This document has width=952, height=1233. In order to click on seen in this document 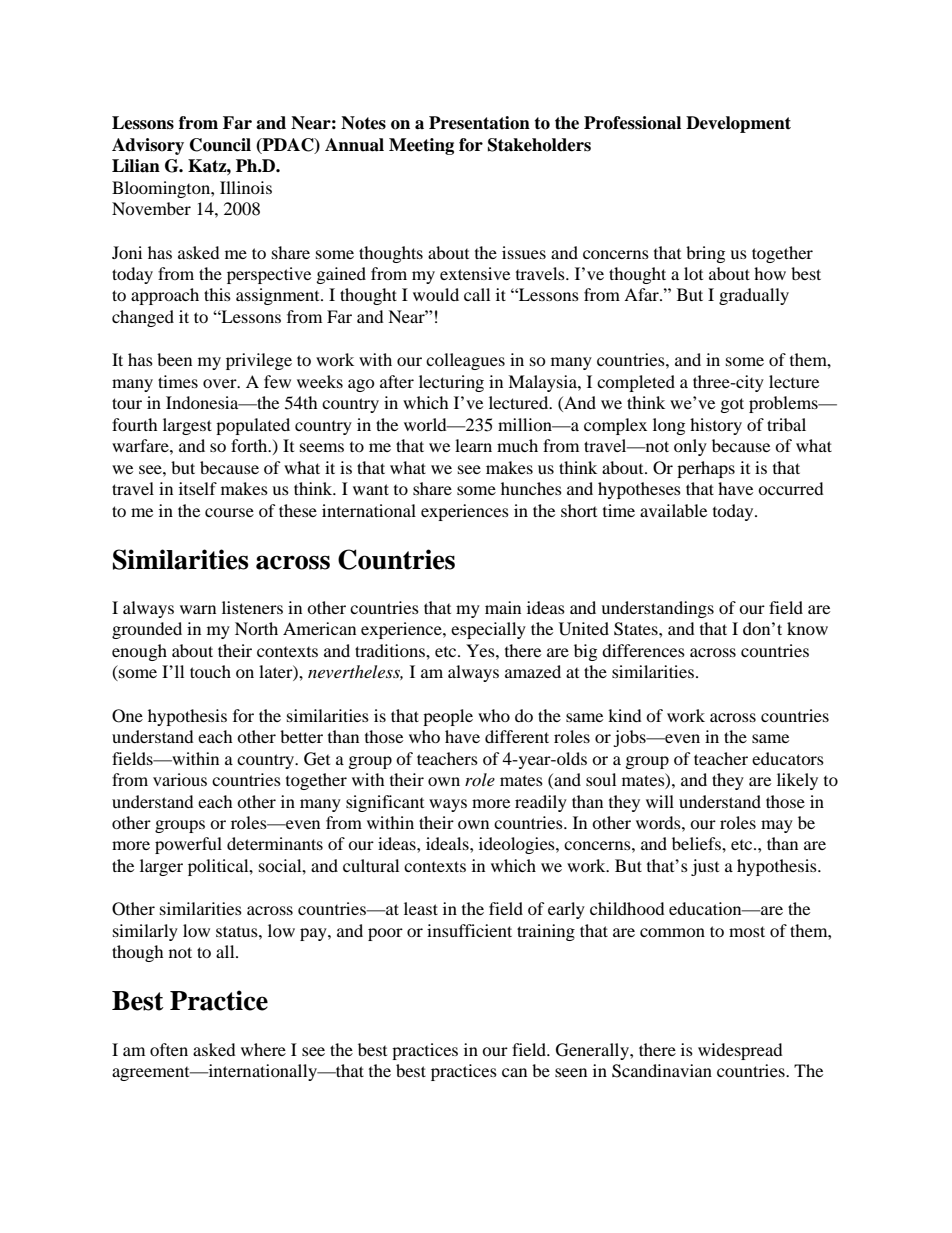, I will do `click(571, 1072)`.
